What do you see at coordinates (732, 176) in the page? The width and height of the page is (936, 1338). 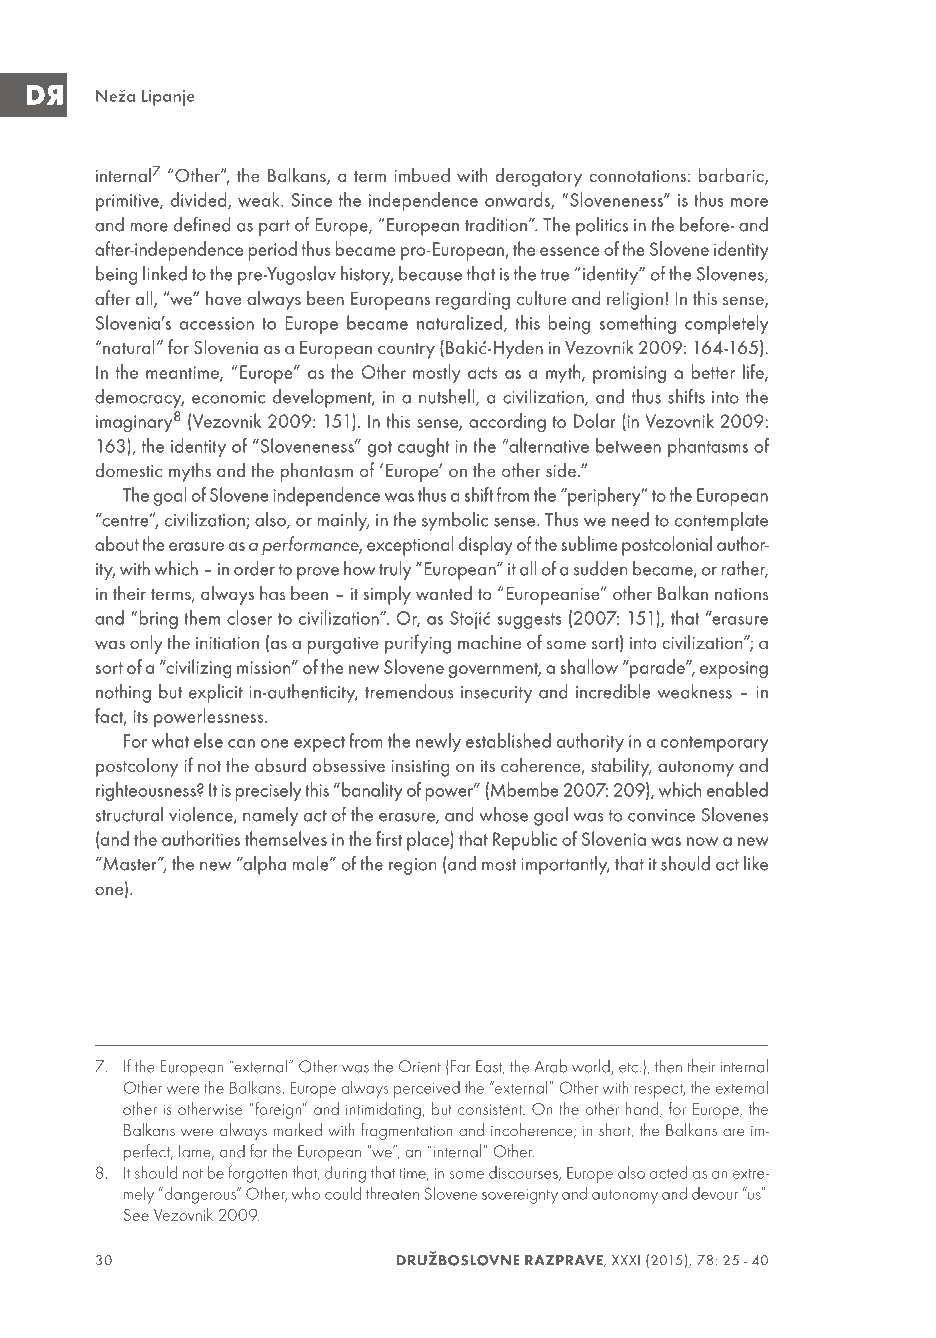 I see `barbaric` at bounding box center [732, 176].
